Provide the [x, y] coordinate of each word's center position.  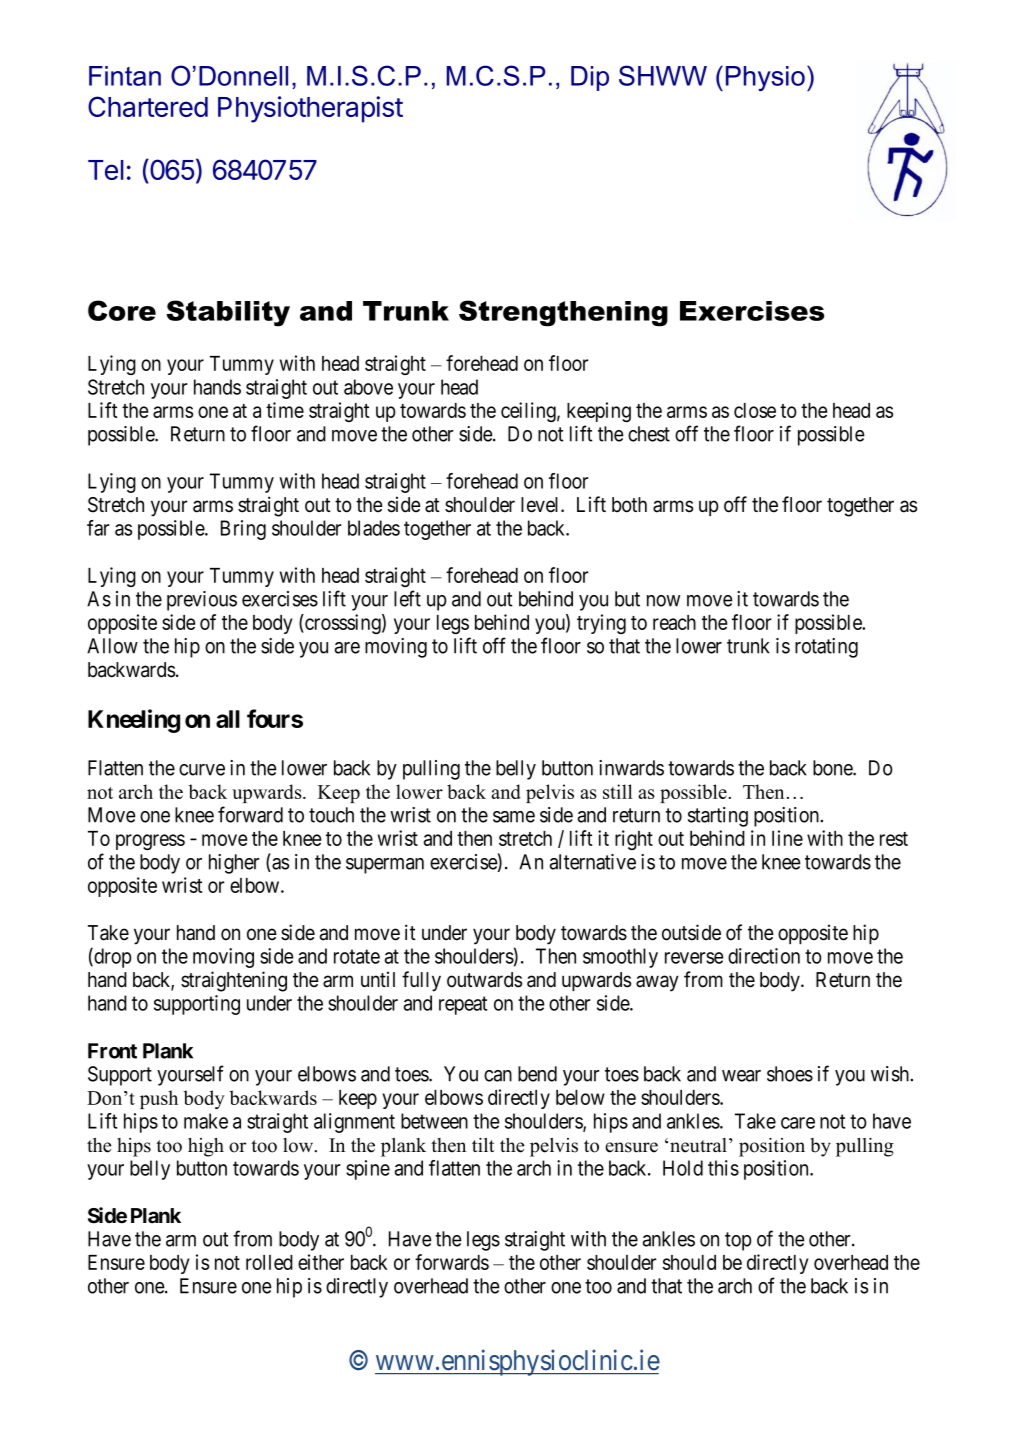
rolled [269, 1262]
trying [601, 624]
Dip [590, 78]
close [755, 410]
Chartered [148, 106]
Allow [112, 646]
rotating [826, 648]
